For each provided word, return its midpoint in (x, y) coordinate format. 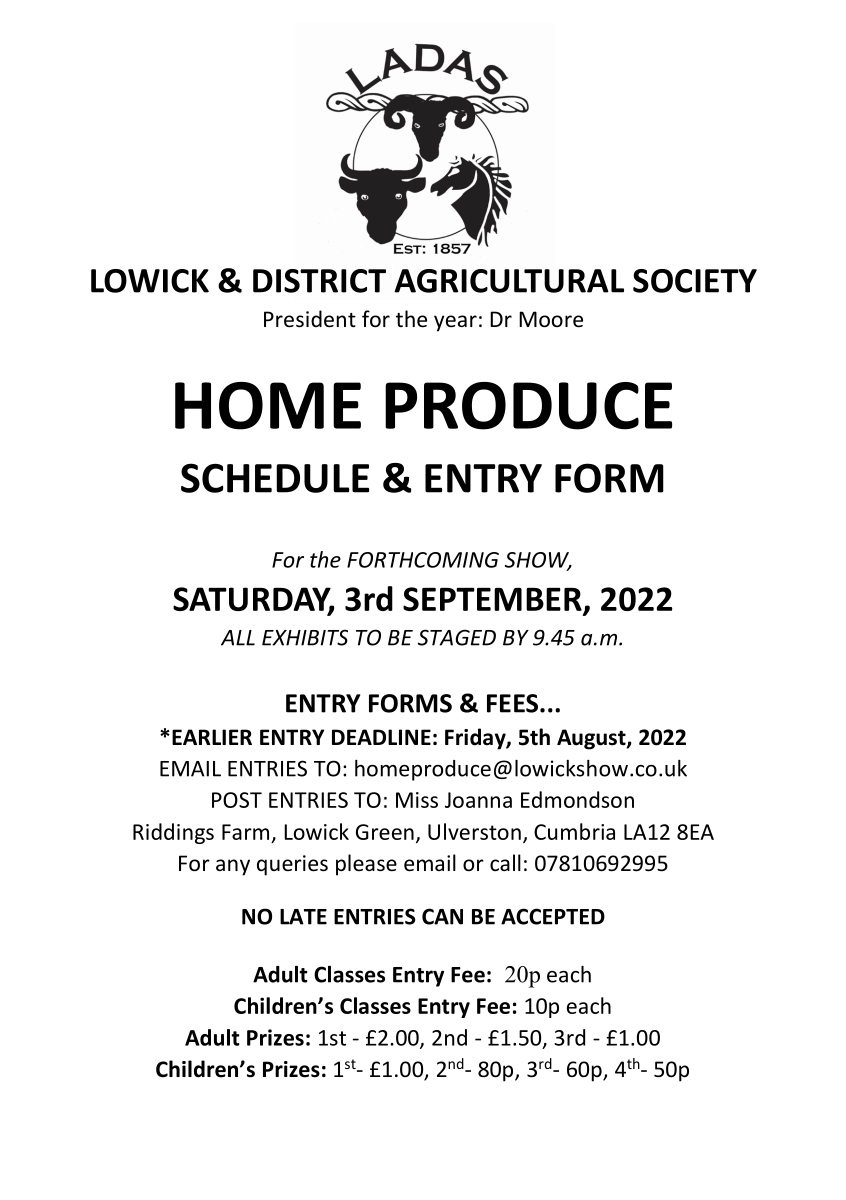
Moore (551, 319)
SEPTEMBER (493, 600)
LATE (303, 917)
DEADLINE (381, 737)
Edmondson (577, 799)
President (310, 319)
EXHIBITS (305, 637)
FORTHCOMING (423, 560)
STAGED (457, 637)
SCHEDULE (275, 478)
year (455, 323)
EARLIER (212, 737)
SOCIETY (695, 281)
